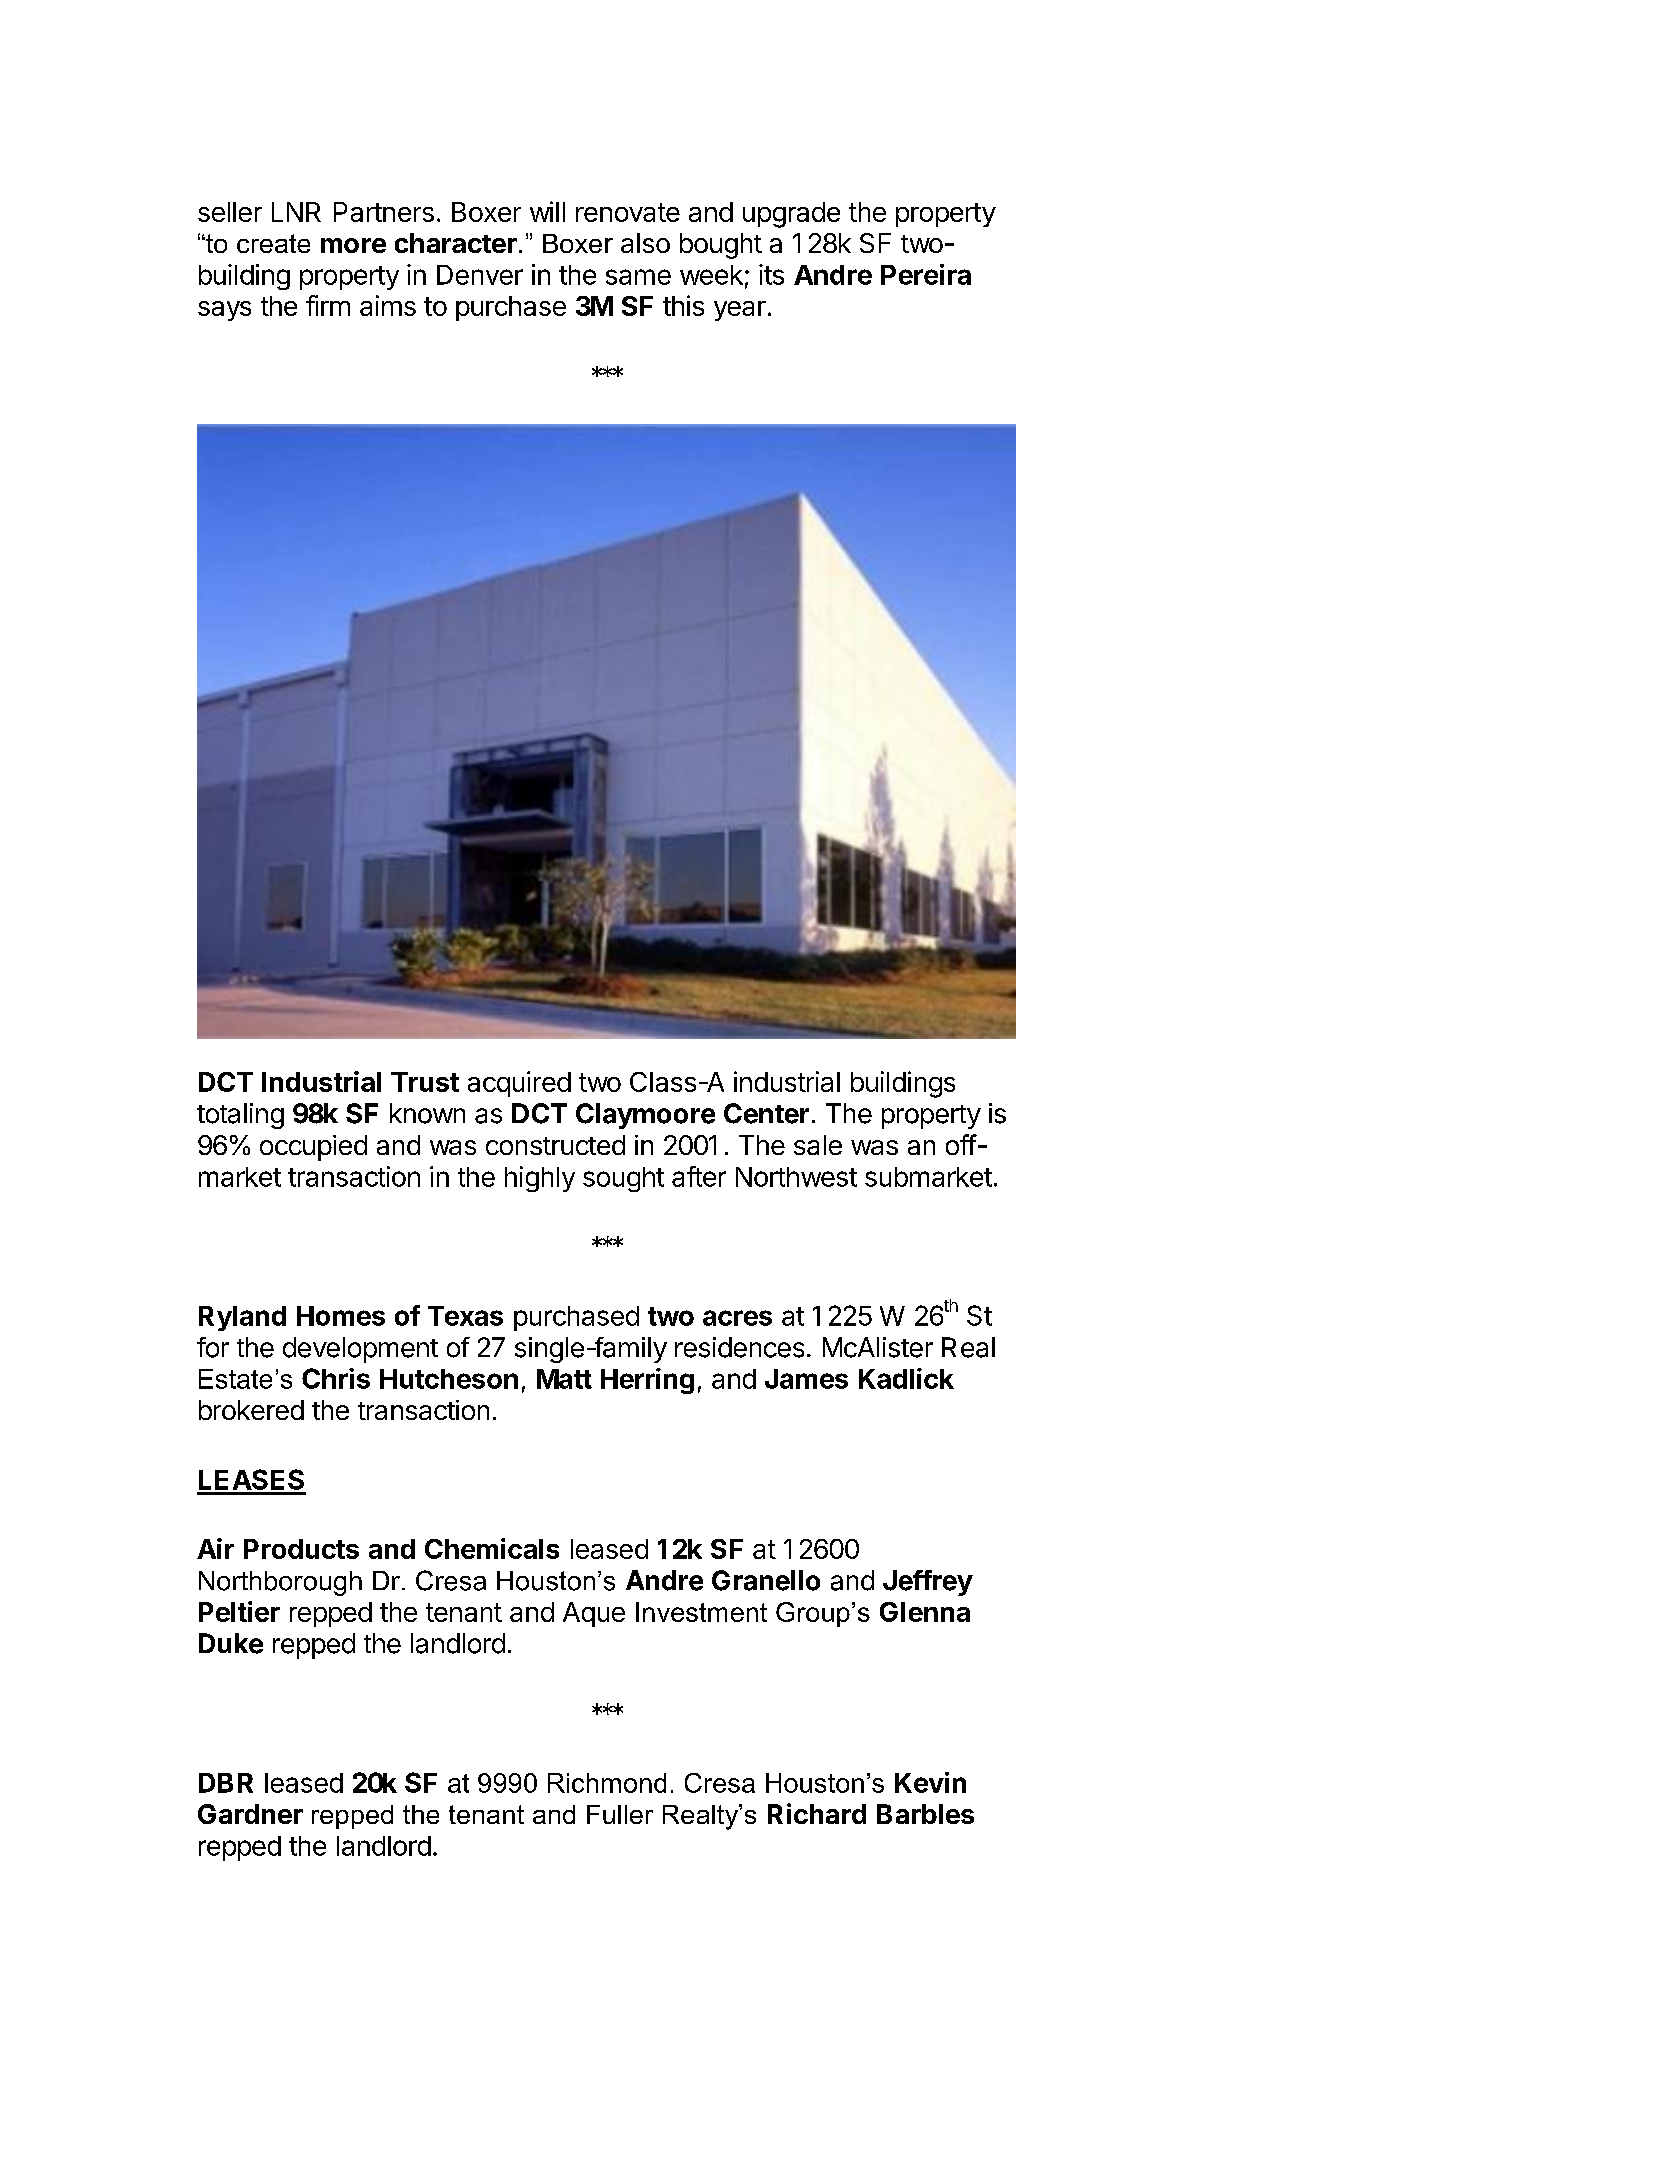 The width and height of the image is (1671, 2163). I want to click on Richmond, so click(607, 1783).
